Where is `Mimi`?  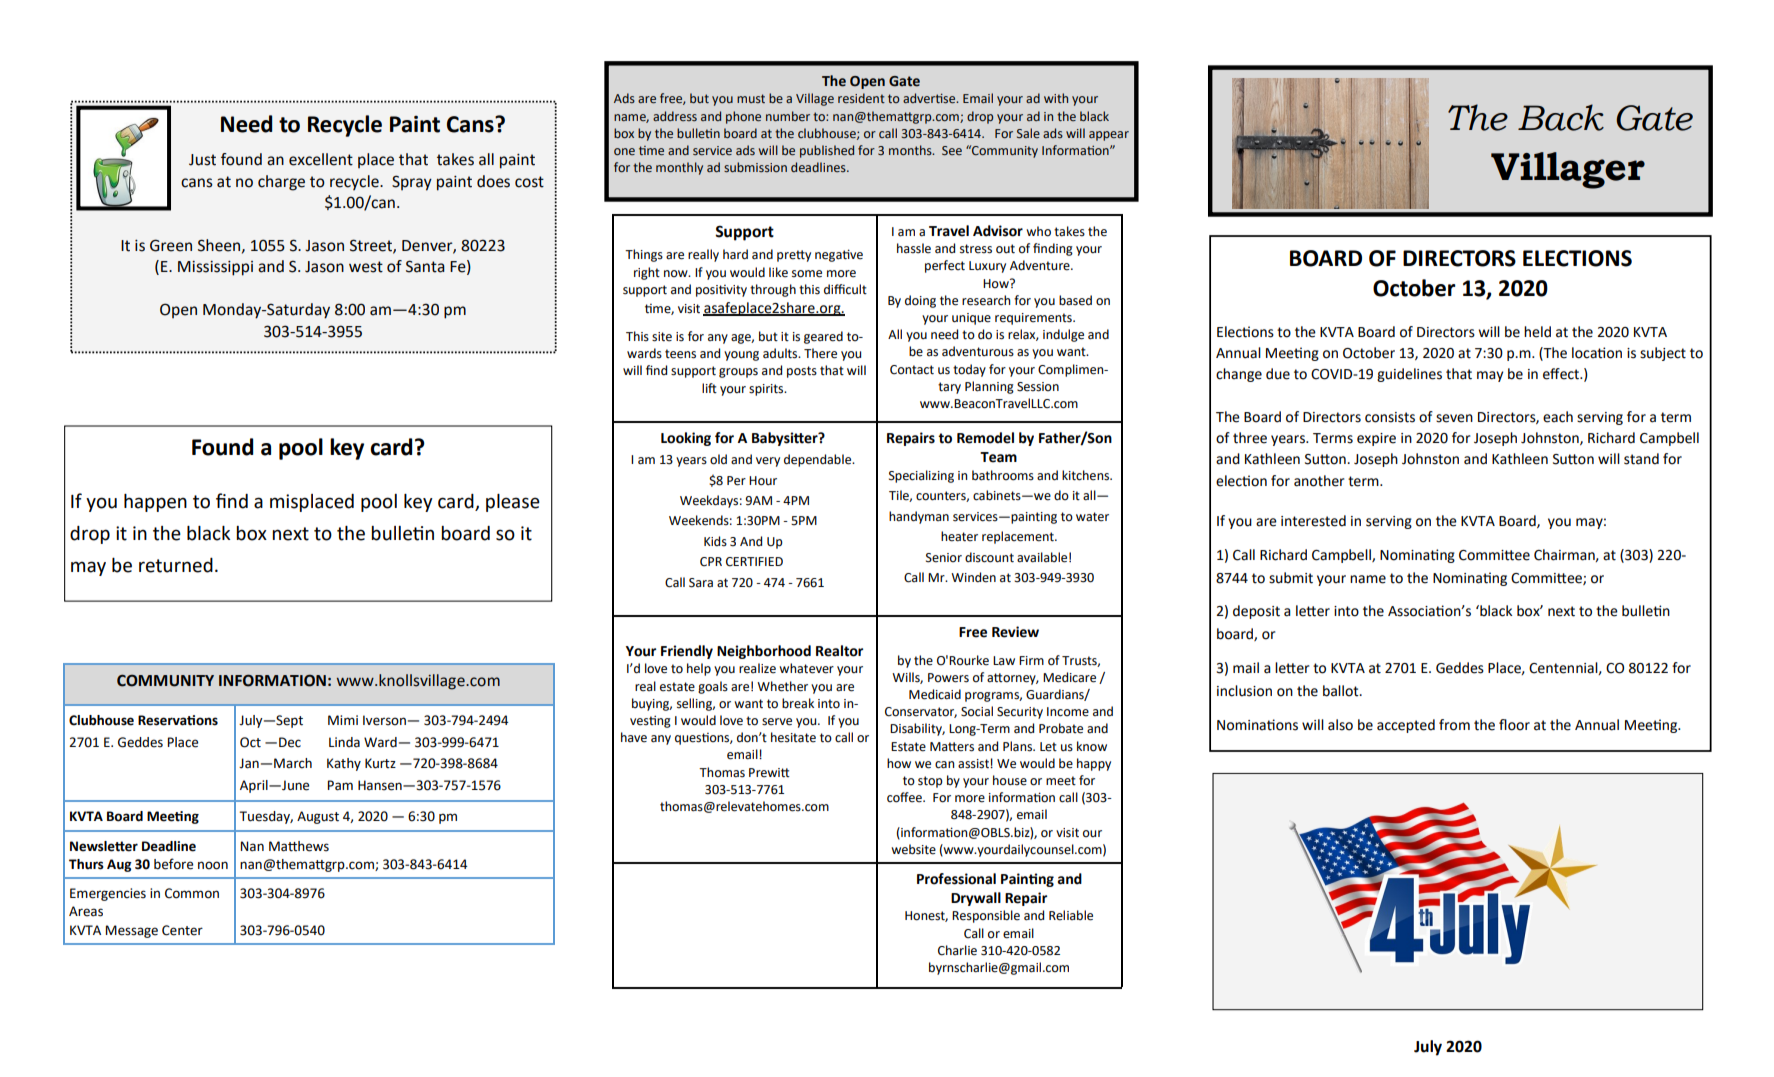 Mimi is located at coordinates (343, 720).
